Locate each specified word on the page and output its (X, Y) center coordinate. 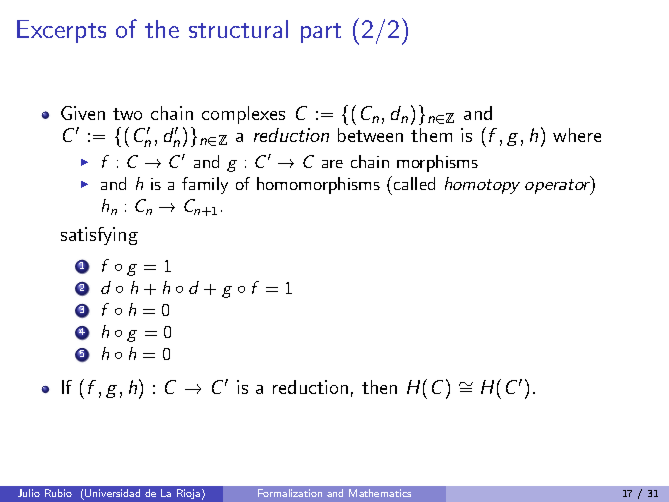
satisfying (99, 236)
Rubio (58, 493)
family (205, 185)
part (321, 33)
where (577, 135)
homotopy (482, 185)
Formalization (290, 493)
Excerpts (61, 31)
